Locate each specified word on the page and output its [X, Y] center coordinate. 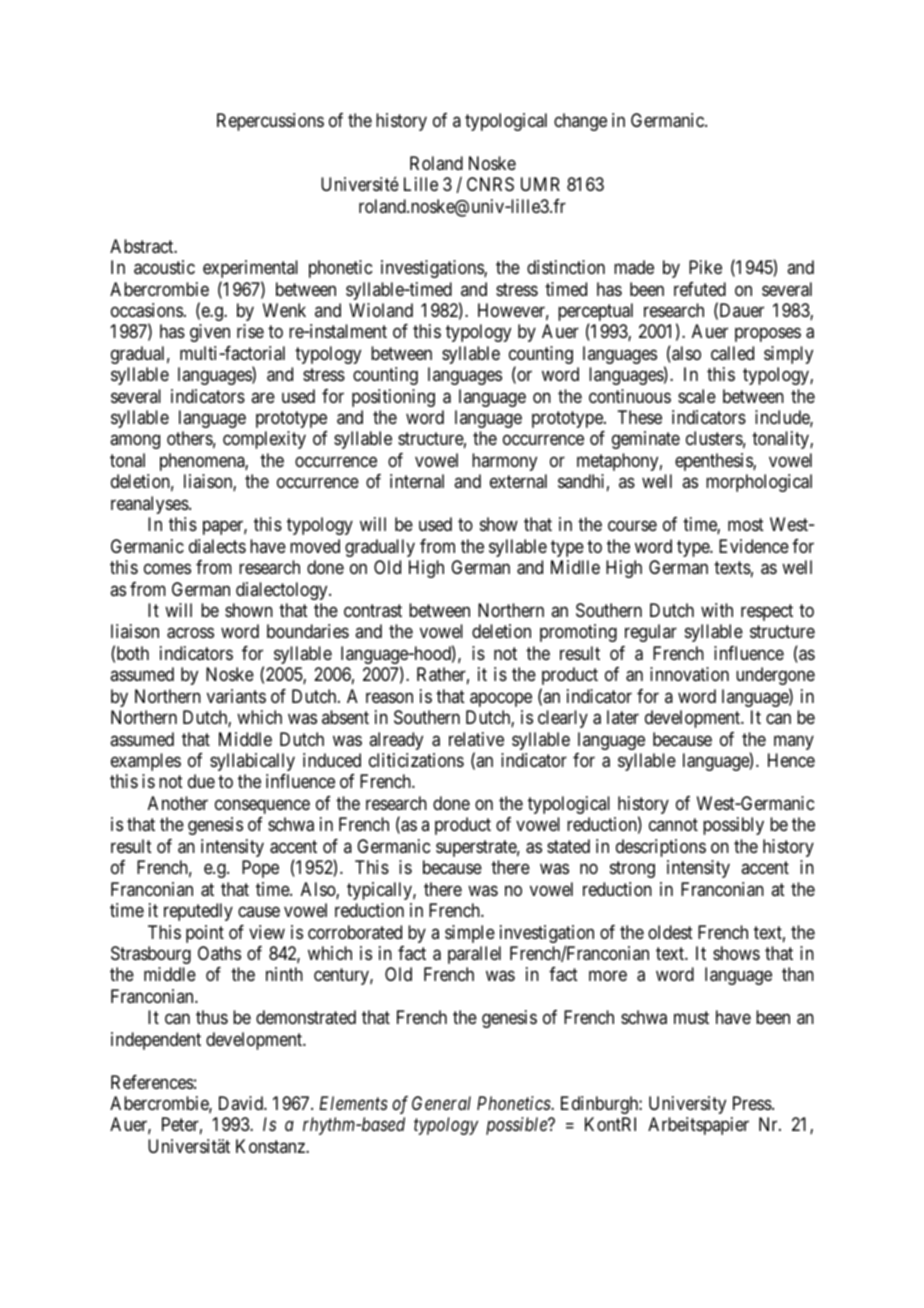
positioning [393, 398]
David [242, 1103]
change [580, 122]
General [441, 1103]
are [263, 397]
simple [470, 934]
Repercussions [270, 122]
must [691, 1018]
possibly [733, 826]
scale [697, 396]
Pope [260, 869]
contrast [373, 611]
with [717, 610]
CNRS [490, 184]
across [190, 633]
